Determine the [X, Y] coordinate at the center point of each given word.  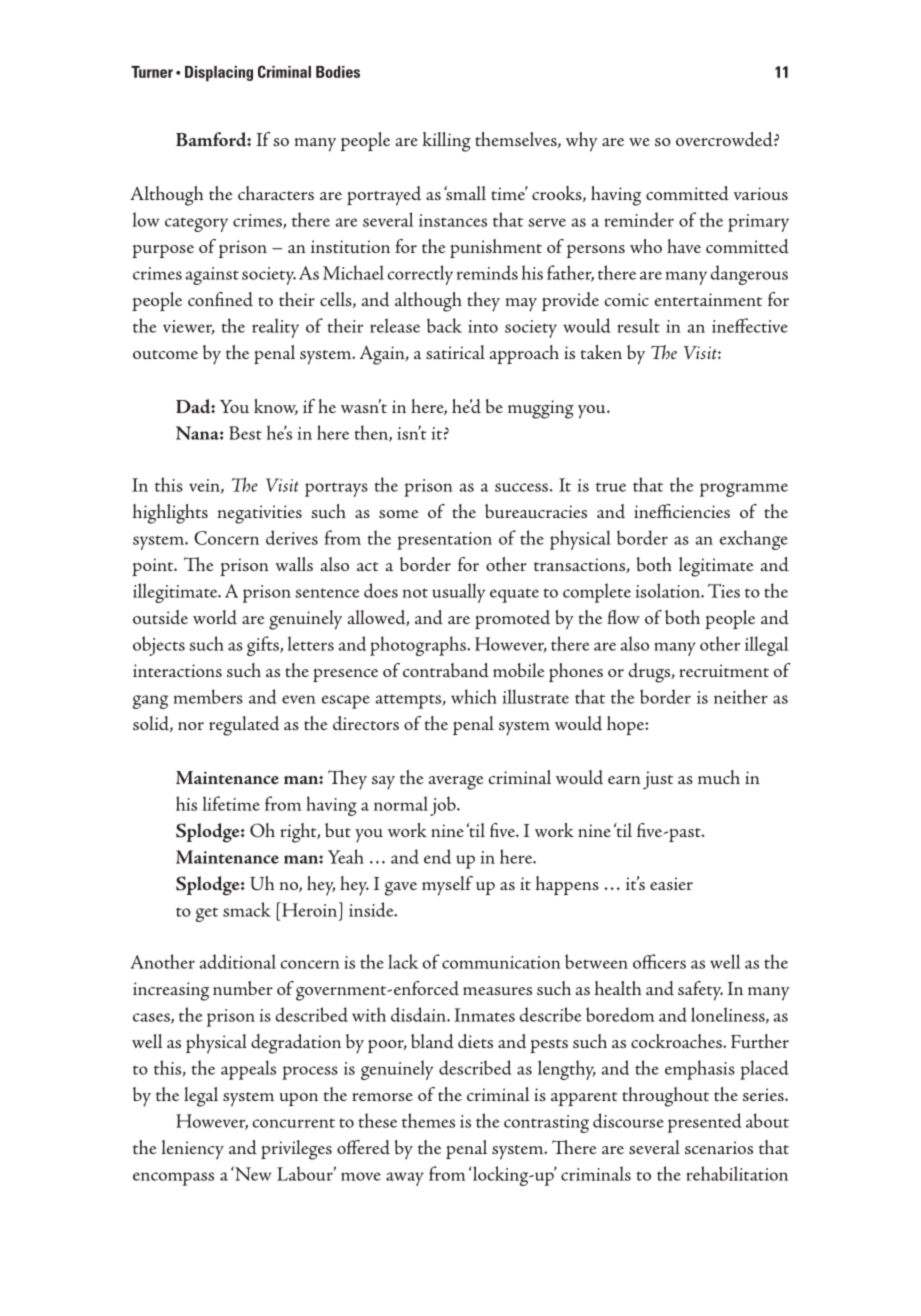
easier [671, 883]
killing [447, 142]
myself [447, 886]
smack [247, 909]
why [582, 141]
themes [428, 1120]
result [639, 325]
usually [458, 593]
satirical [455, 352]
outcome [165, 354]
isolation [668, 590]
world [215, 617]
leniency [193, 1150]
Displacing [219, 74]
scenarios [719, 1147]
